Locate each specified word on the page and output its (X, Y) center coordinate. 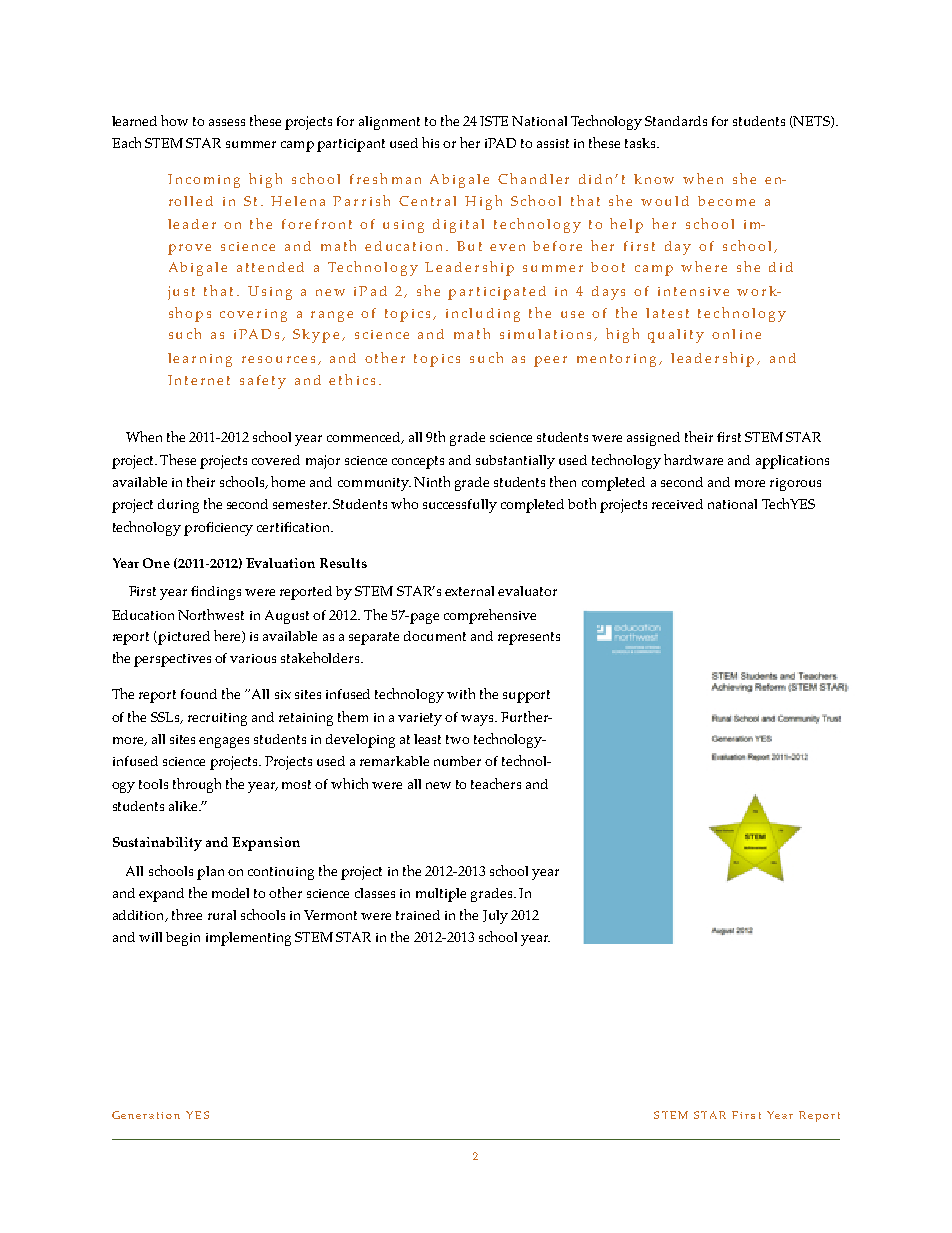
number (457, 761)
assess (227, 122)
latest (667, 313)
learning (200, 360)
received (677, 504)
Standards (676, 121)
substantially (515, 462)
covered (276, 460)
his (430, 142)
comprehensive (490, 616)
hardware (693, 459)
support (526, 696)
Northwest (211, 614)
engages (224, 742)
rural (222, 915)
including (483, 315)
